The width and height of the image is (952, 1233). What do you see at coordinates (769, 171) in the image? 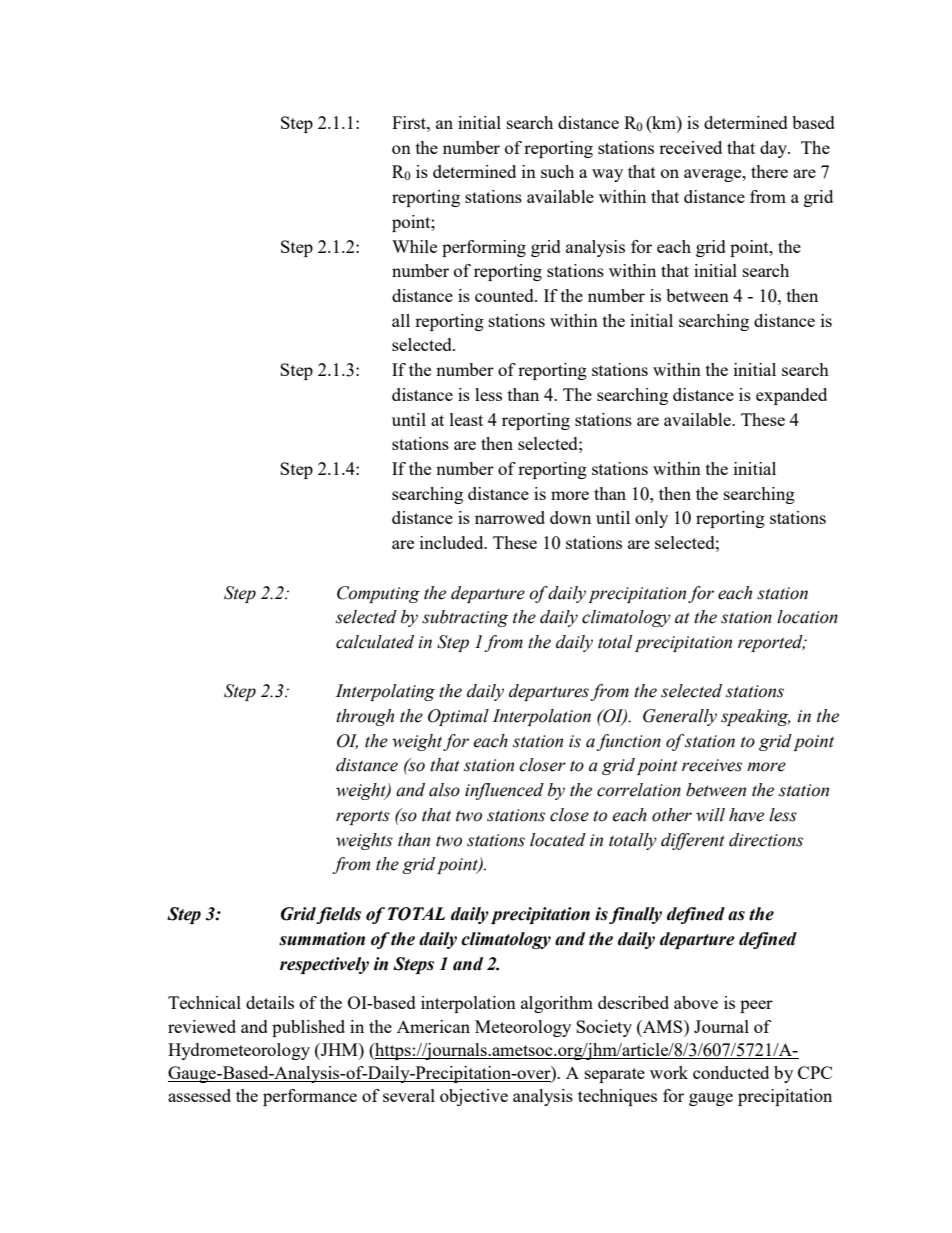
I see `there` at bounding box center [769, 171].
